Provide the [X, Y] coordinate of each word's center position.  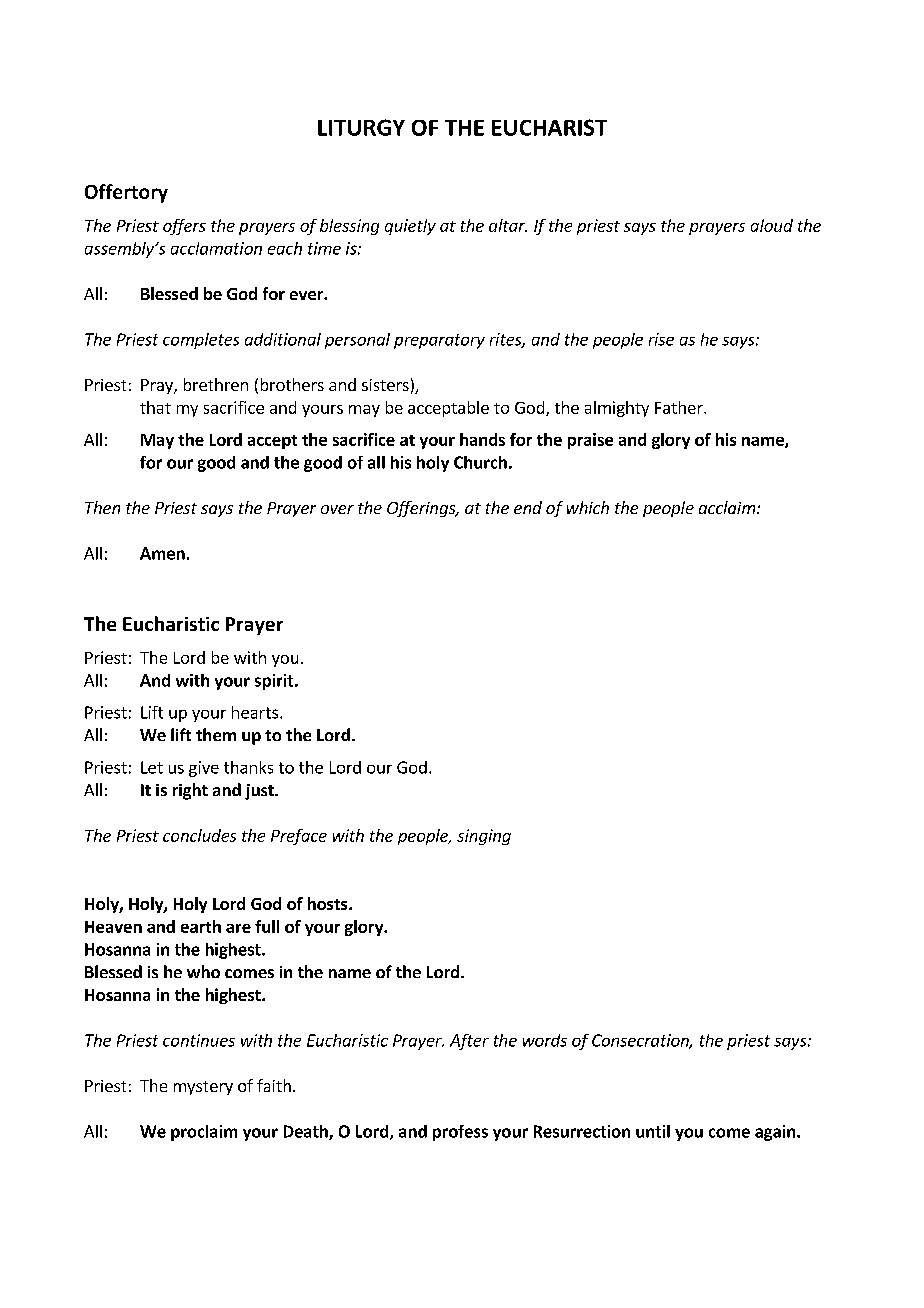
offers [184, 227]
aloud [772, 225]
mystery [203, 1088]
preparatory [439, 341]
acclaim [727, 507]
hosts [329, 903]
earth [201, 926]
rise [661, 339]
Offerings [422, 509]
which [588, 507]
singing [484, 837]
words [545, 1040]
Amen [162, 553]
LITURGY [361, 127]
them [216, 734]
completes [201, 341]
